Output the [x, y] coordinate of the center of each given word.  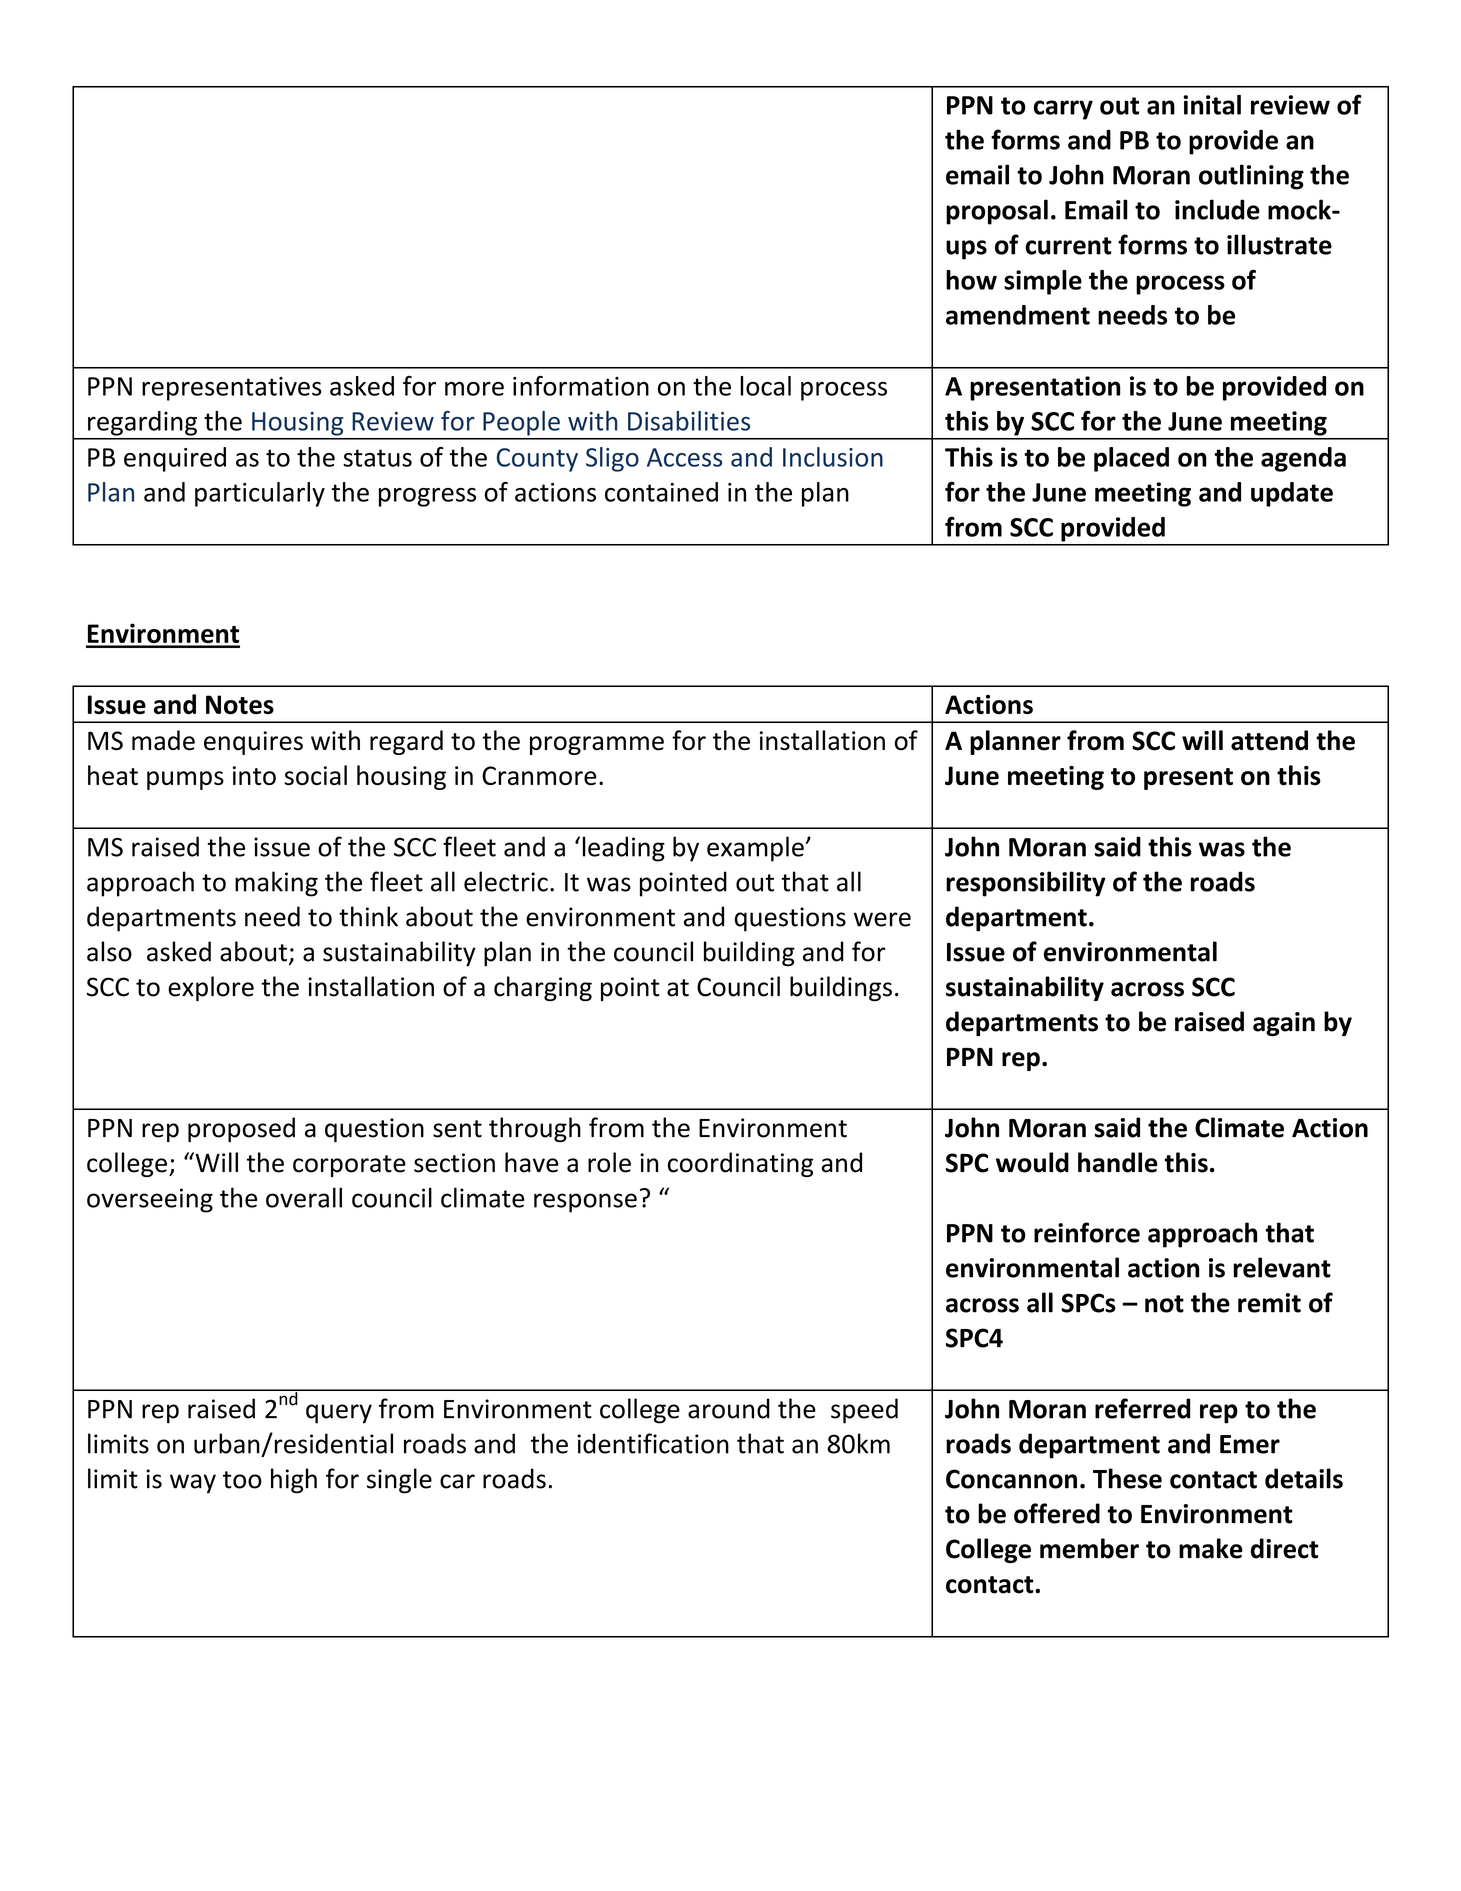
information [581, 386]
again [1284, 1024]
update [1292, 494]
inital [1212, 105]
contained [661, 492]
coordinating [741, 1164]
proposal [997, 212]
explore [211, 988]
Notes [240, 705]
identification [653, 1443]
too [242, 1480]
